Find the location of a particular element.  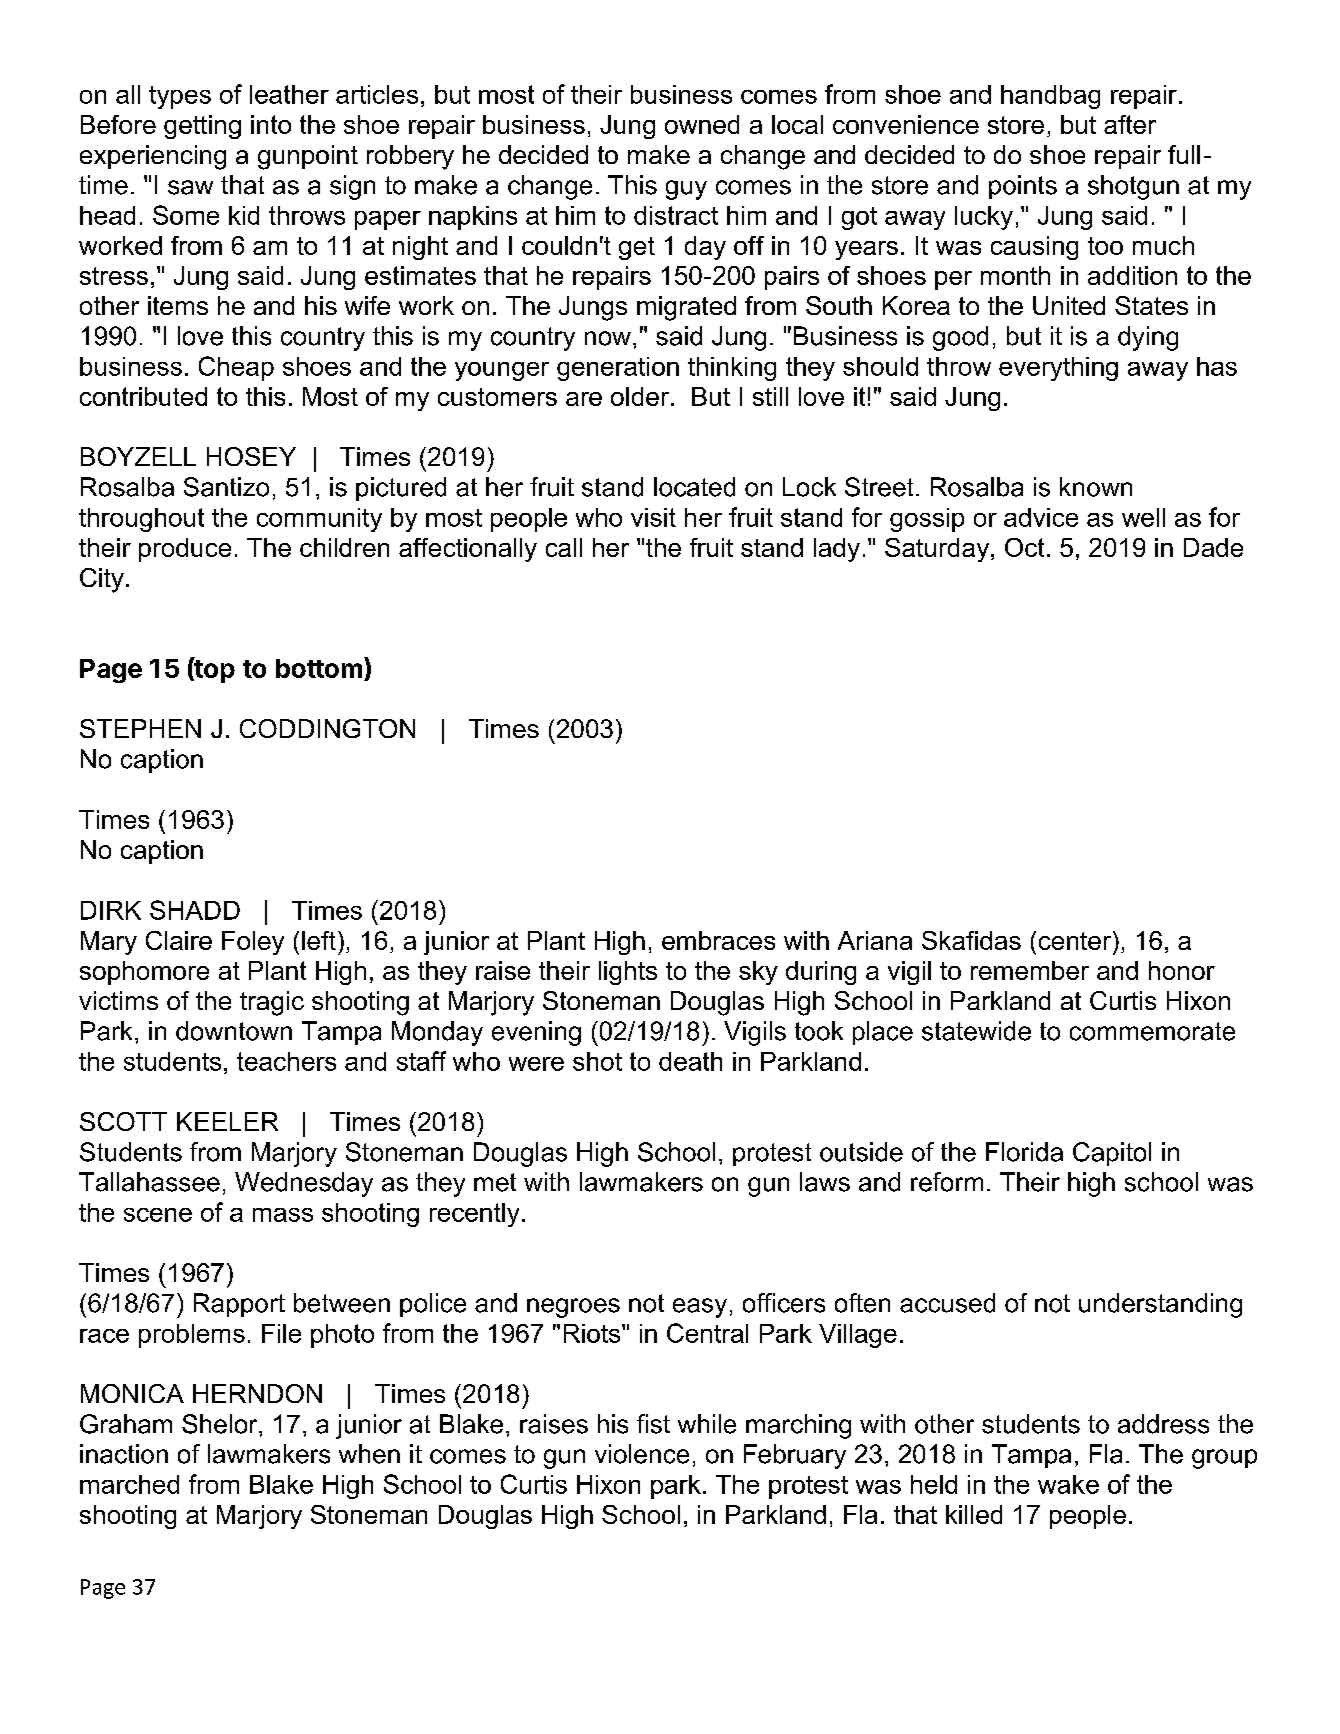

commemorate is located at coordinates (1152, 1031).
